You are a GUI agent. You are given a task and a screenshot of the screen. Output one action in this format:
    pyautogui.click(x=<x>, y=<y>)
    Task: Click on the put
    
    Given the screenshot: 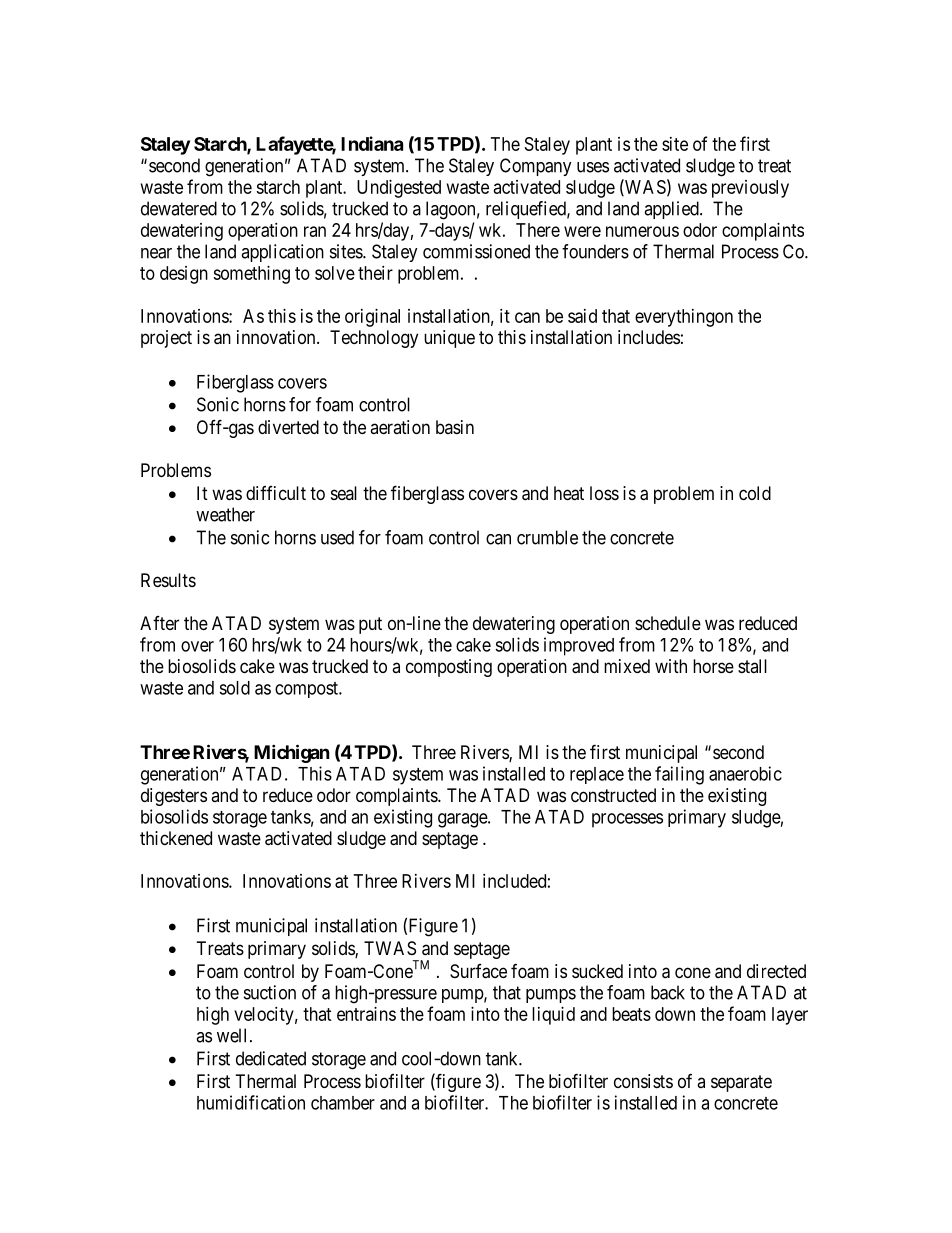 What is the action you would take?
    pyautogui.click(x=370, y=625)
